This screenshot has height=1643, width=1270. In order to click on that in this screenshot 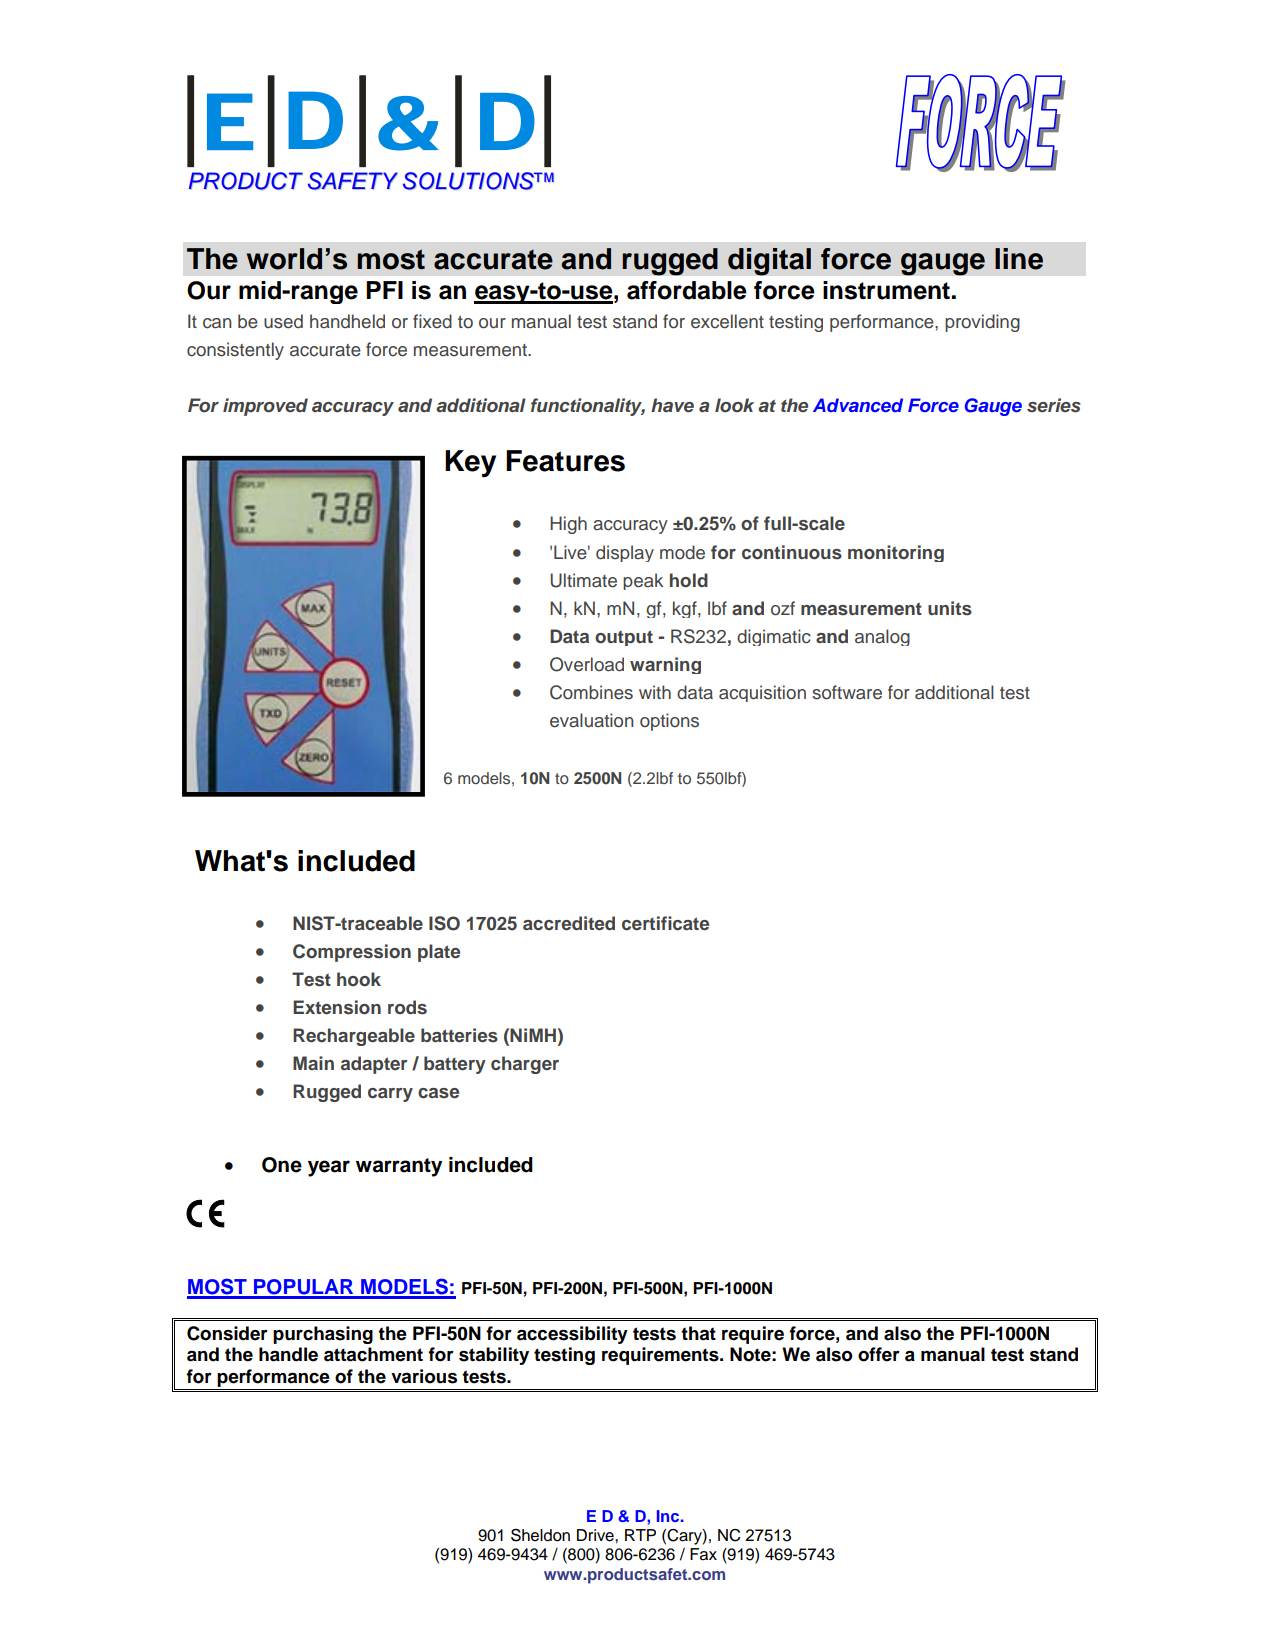, I will do `click(698, 1333)`.
